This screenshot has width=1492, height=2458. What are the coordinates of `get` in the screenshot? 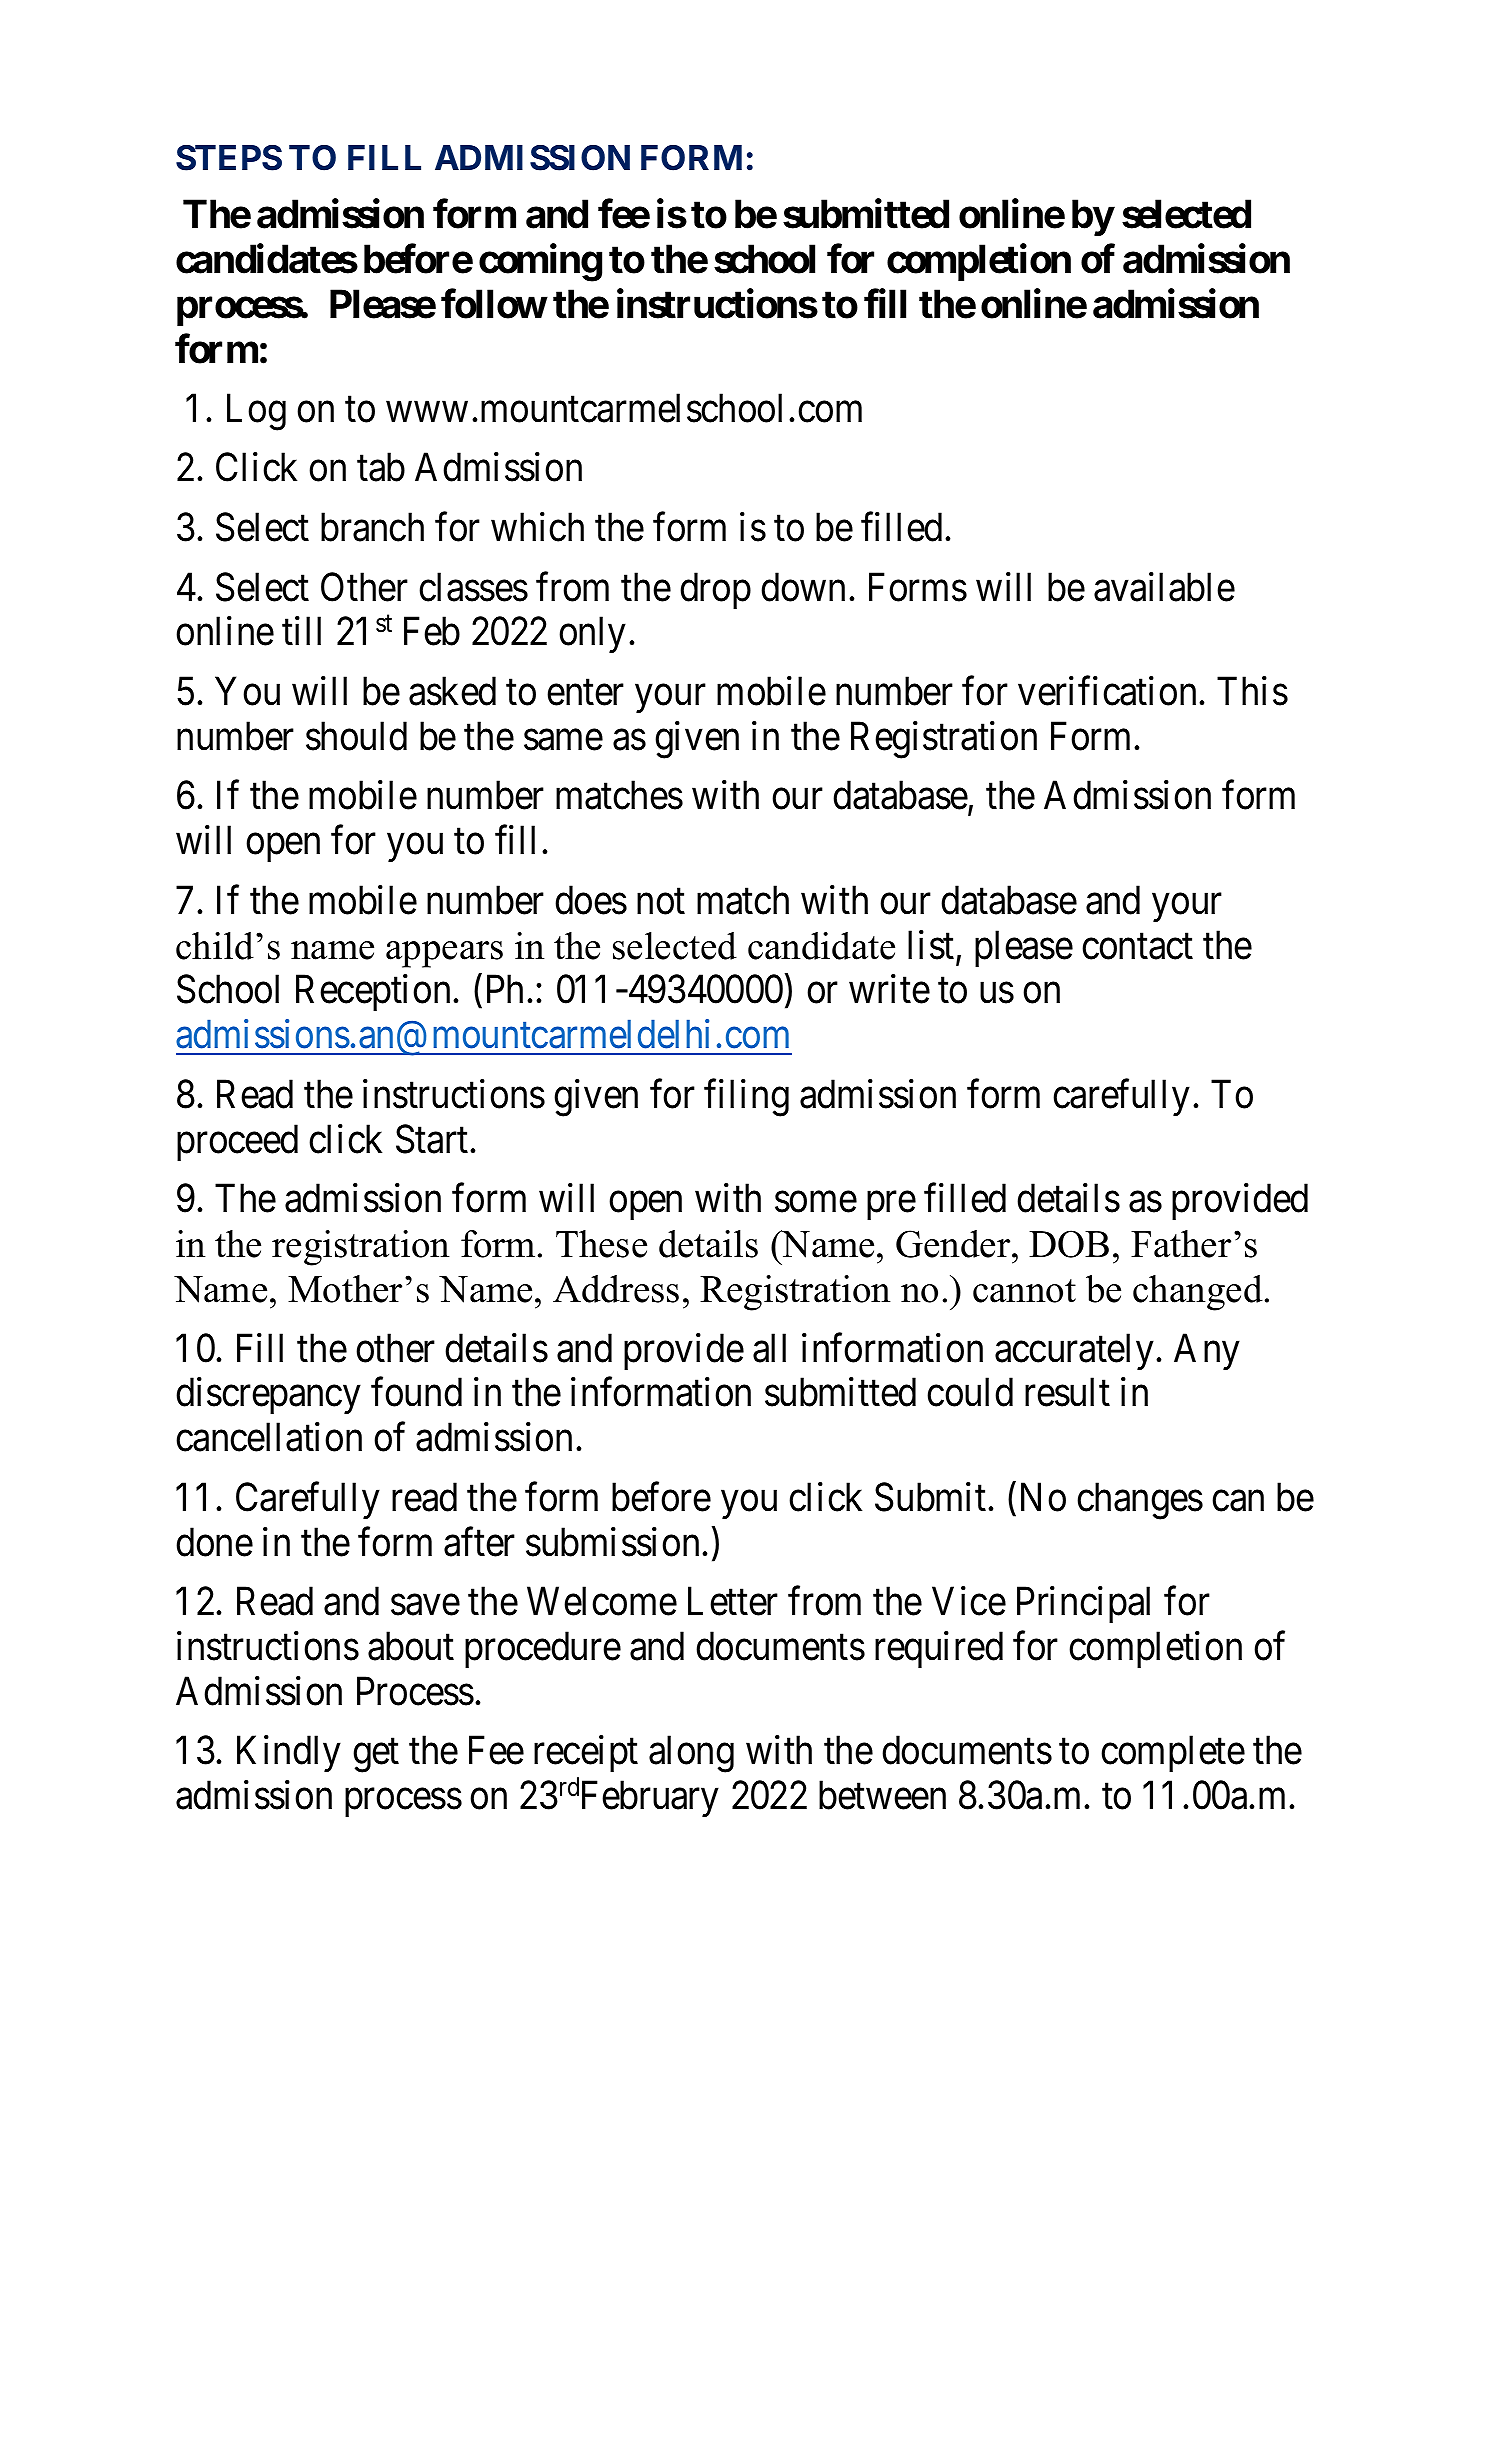 It's located at (376, 1756).
